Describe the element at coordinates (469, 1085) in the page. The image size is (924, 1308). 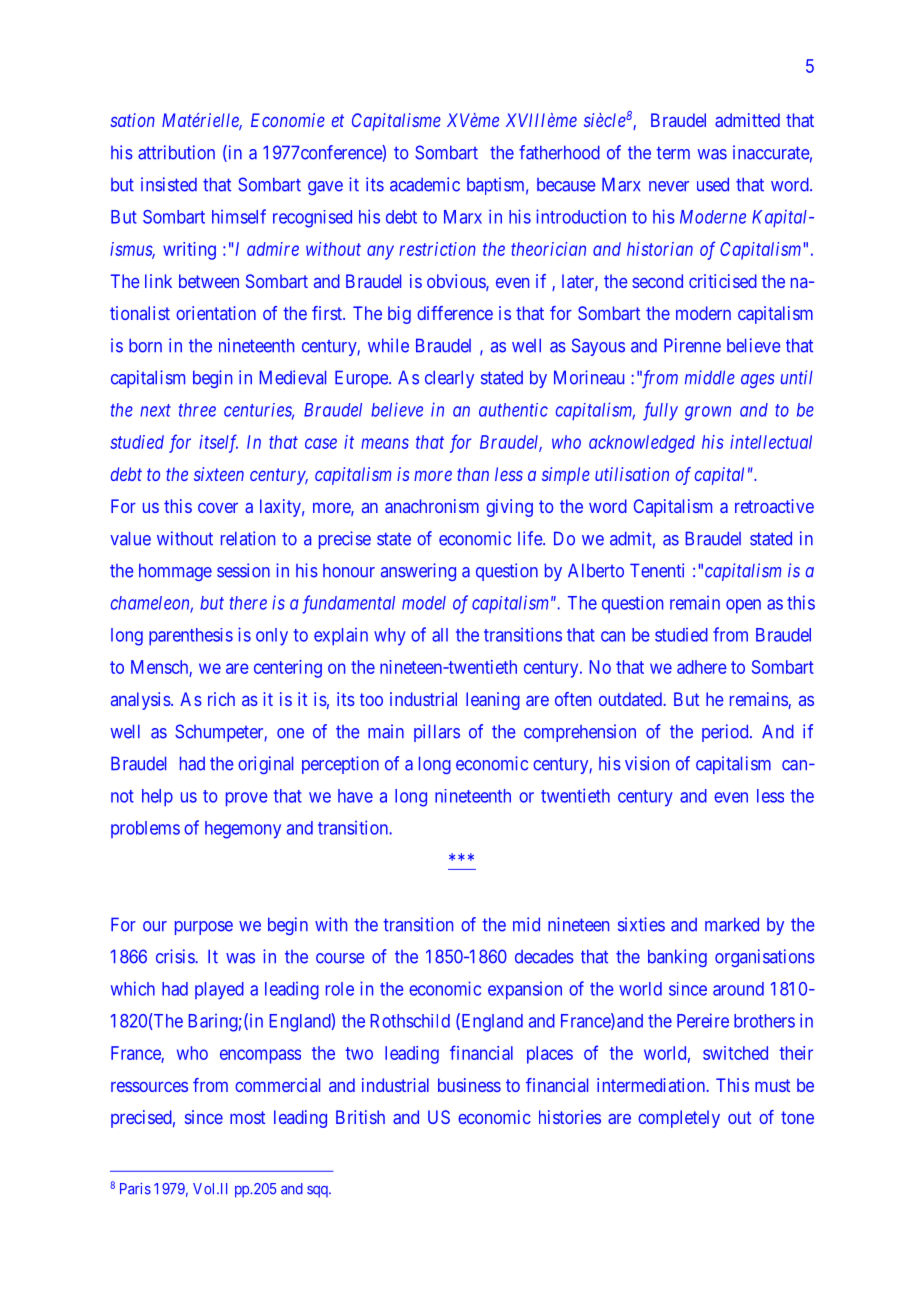
I see `business` at that location.
